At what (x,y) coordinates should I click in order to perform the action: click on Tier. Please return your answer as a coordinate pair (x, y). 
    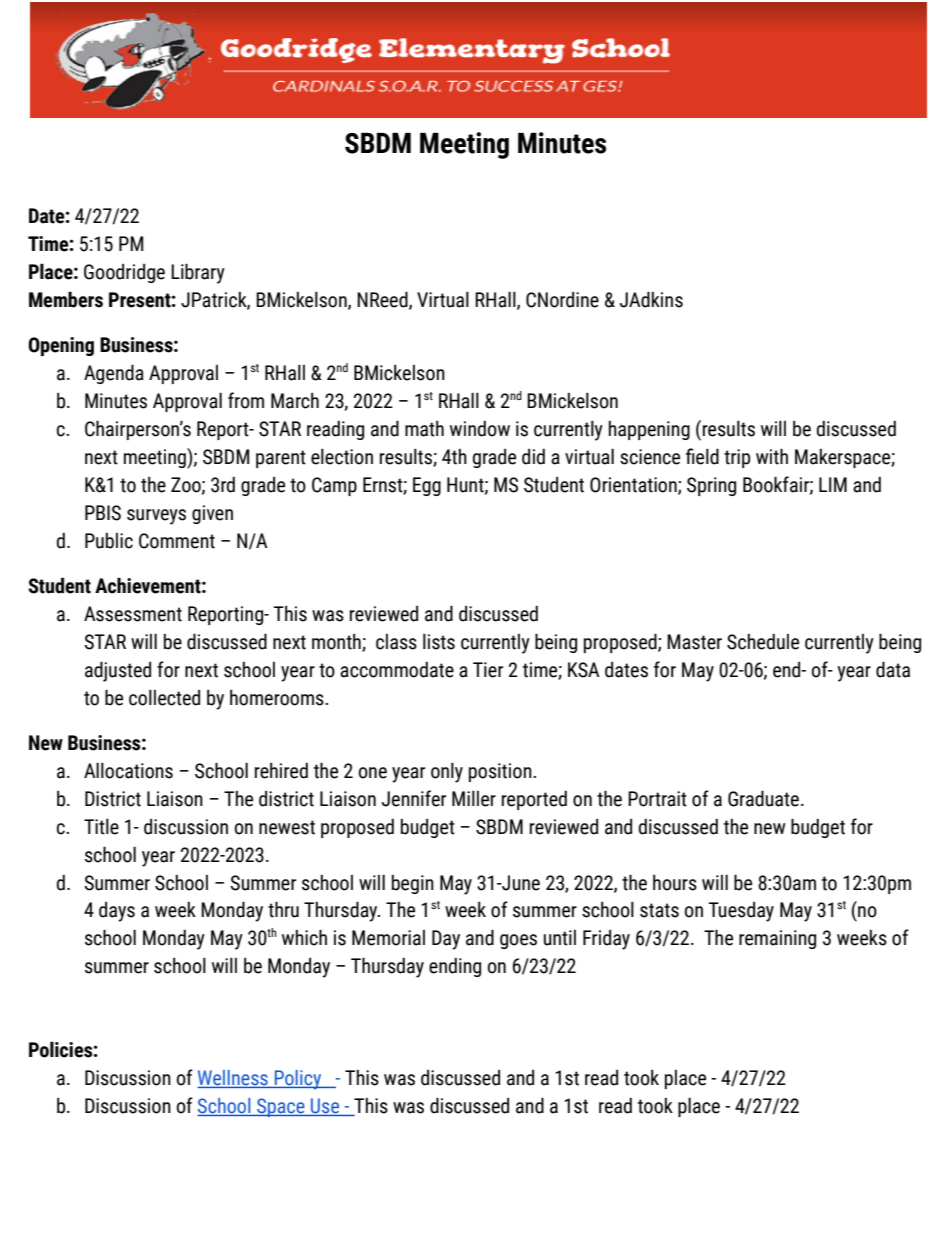
    Looking at the image, I should click on (488, 670).
